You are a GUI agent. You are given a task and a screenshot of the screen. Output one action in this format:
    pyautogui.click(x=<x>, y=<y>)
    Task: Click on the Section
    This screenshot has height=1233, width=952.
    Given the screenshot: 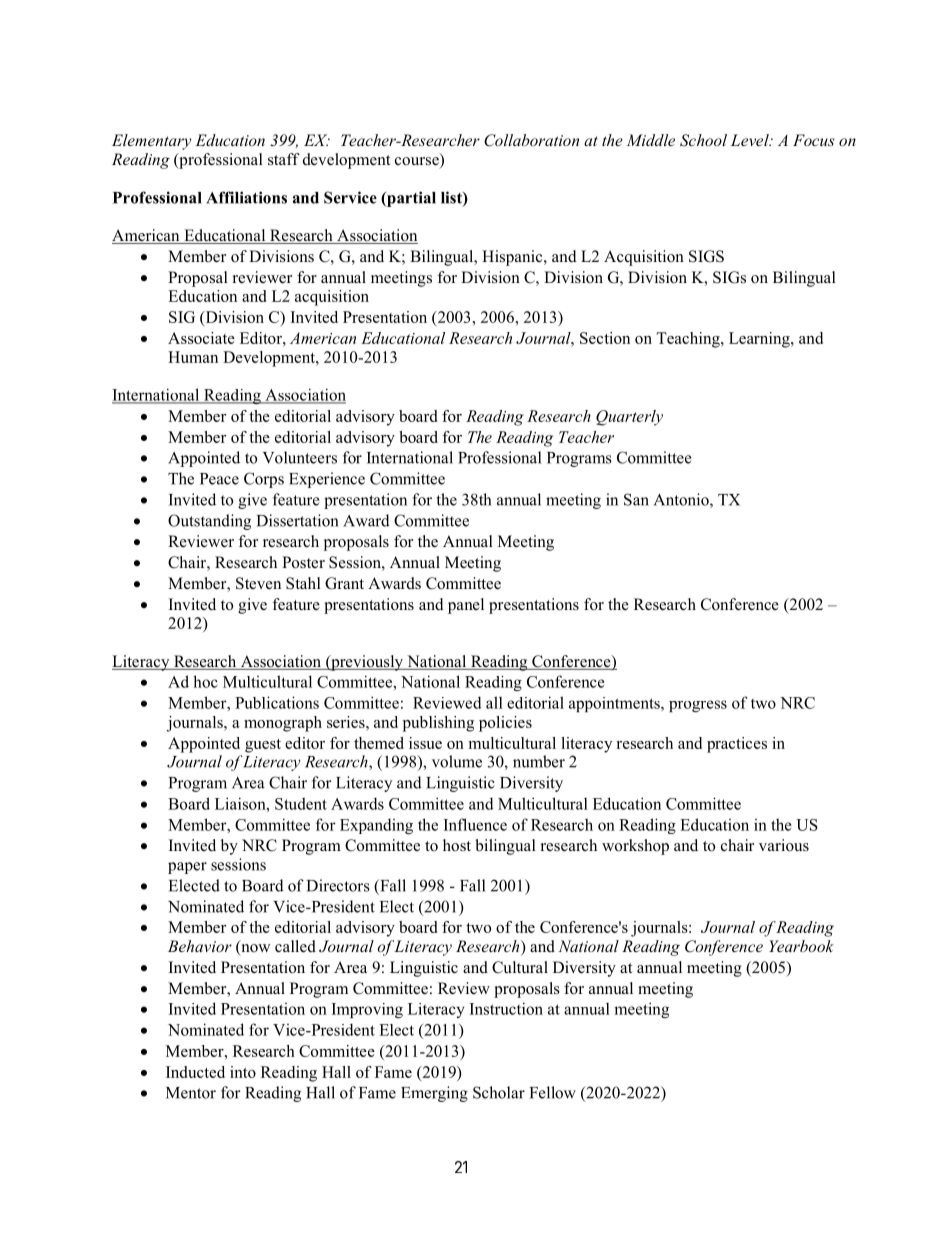 What is the action you would take?
    pyautogui.click(x=605, y=338)
